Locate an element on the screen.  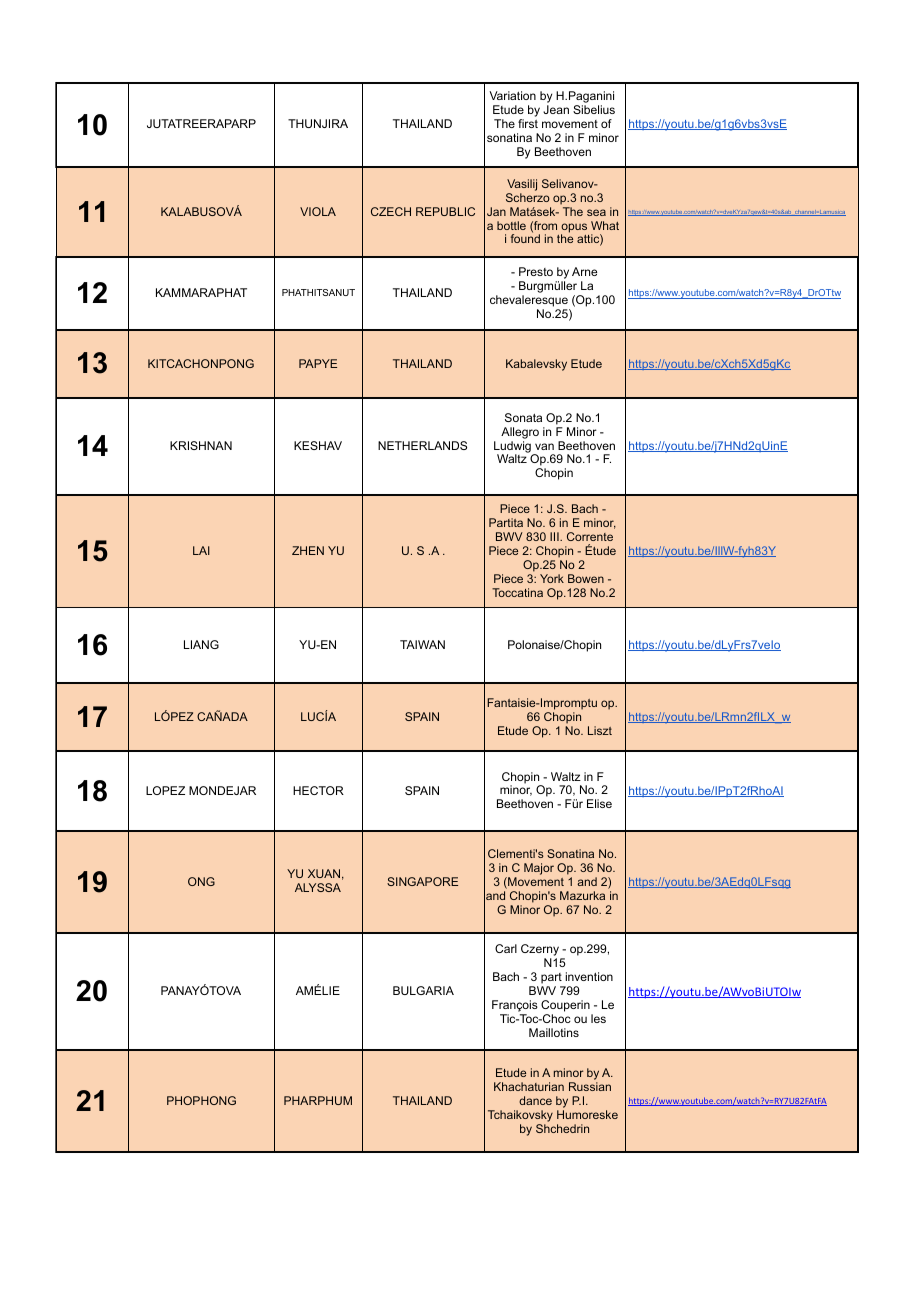
LIANG is located at coordinates (201, 644).
